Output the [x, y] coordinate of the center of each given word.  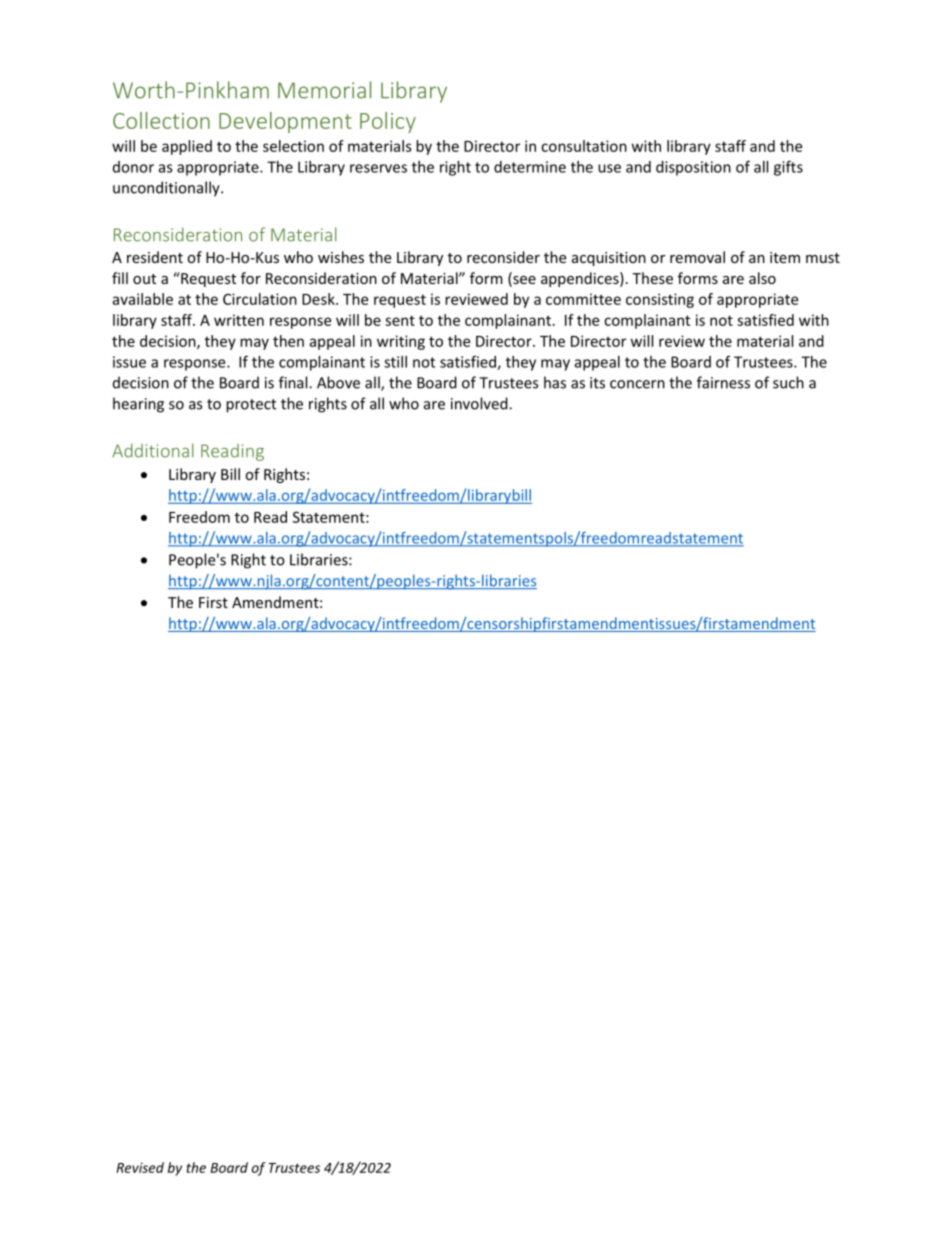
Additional [153, 450]
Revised [140, 1167]
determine [530, 167]
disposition [693, 168]
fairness [723, 382]
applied [187, 147]
